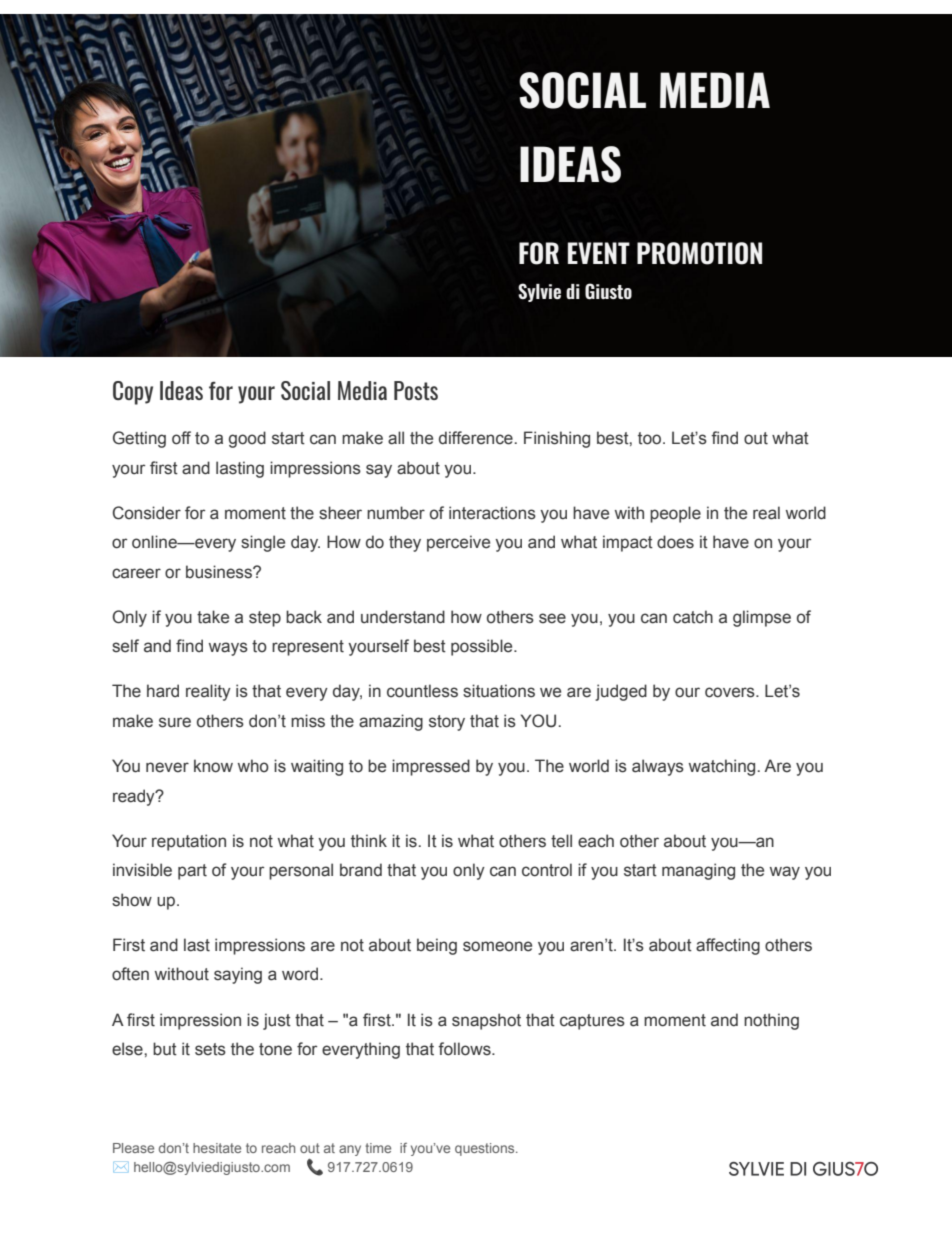  Describe the element at coordinates (181, 438) in the screenshot. I see `off` at that location.
